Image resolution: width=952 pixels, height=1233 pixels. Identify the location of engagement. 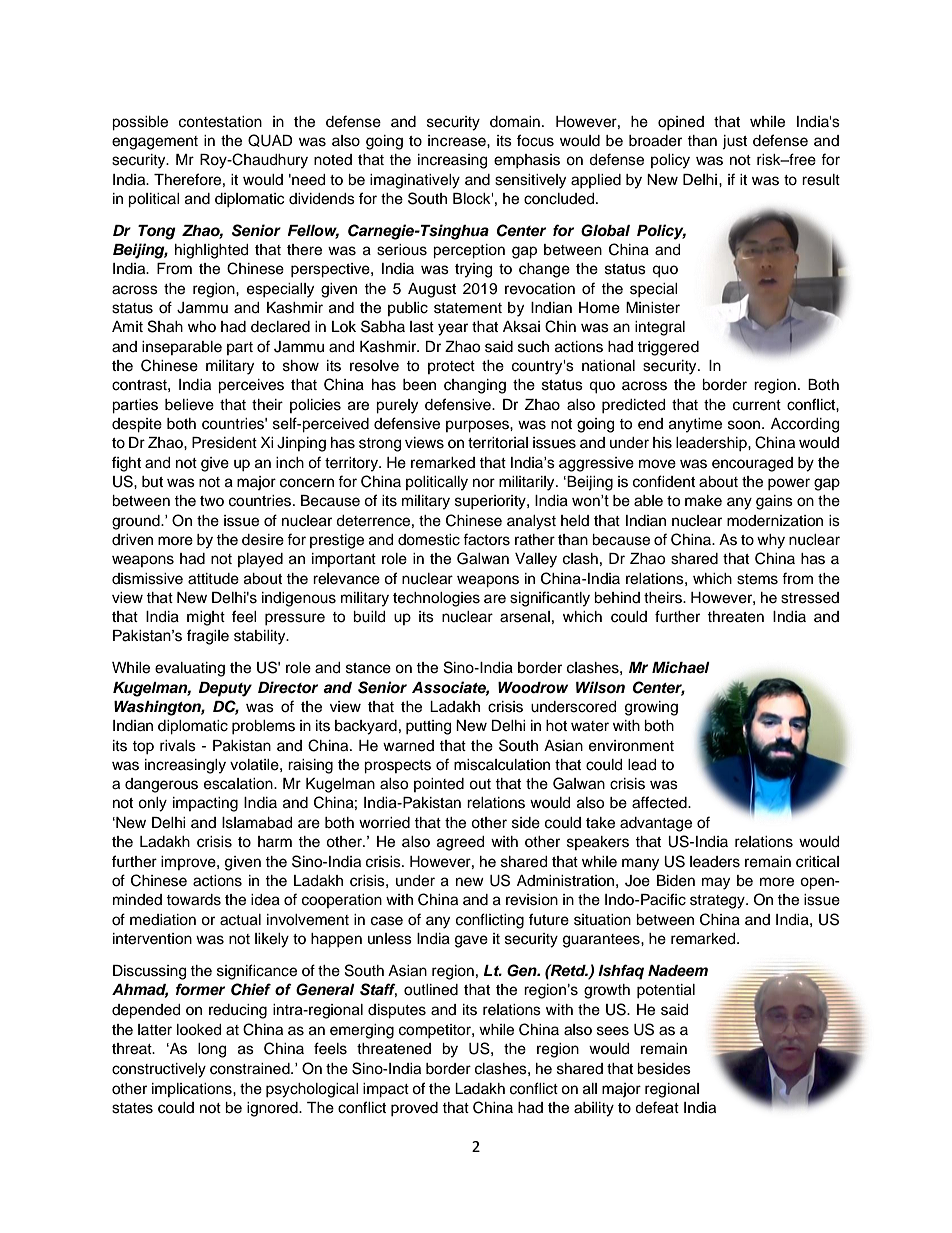
(155, 143).
